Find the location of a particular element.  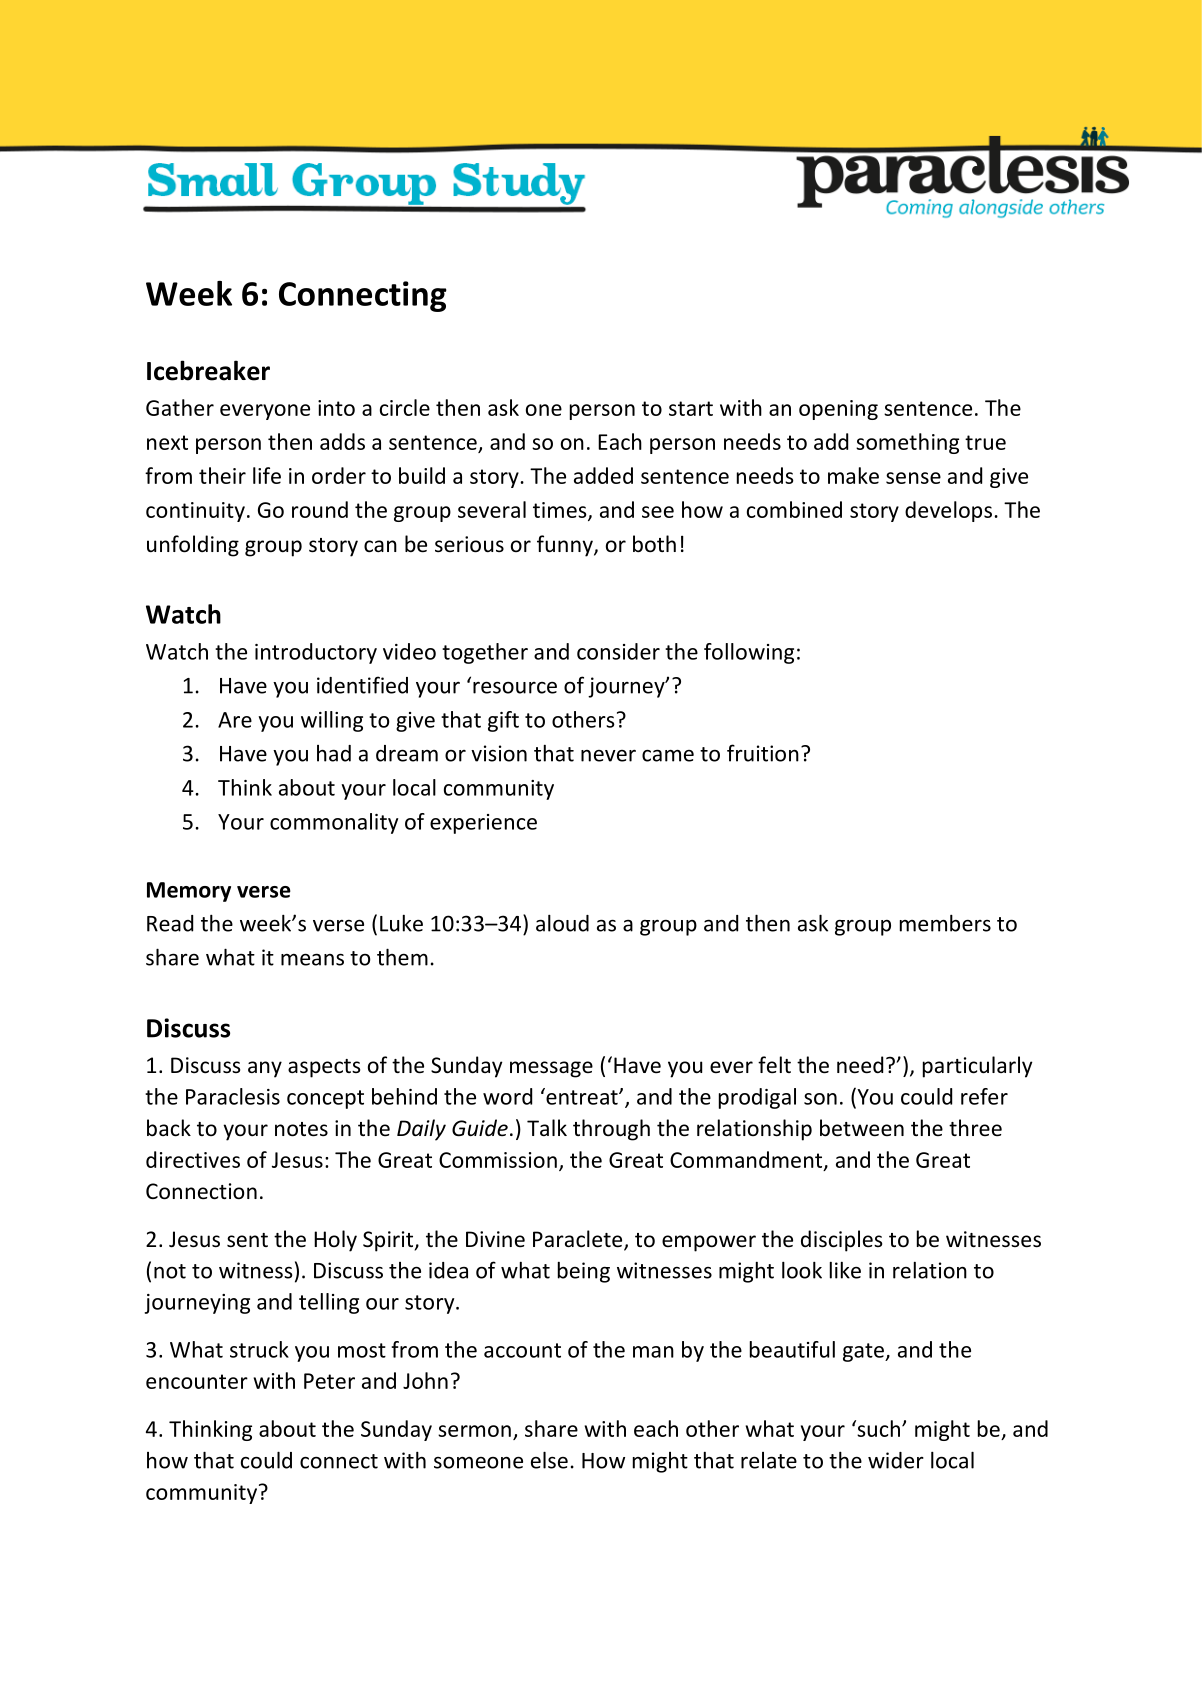

into is located at coordinates (336, 408).
